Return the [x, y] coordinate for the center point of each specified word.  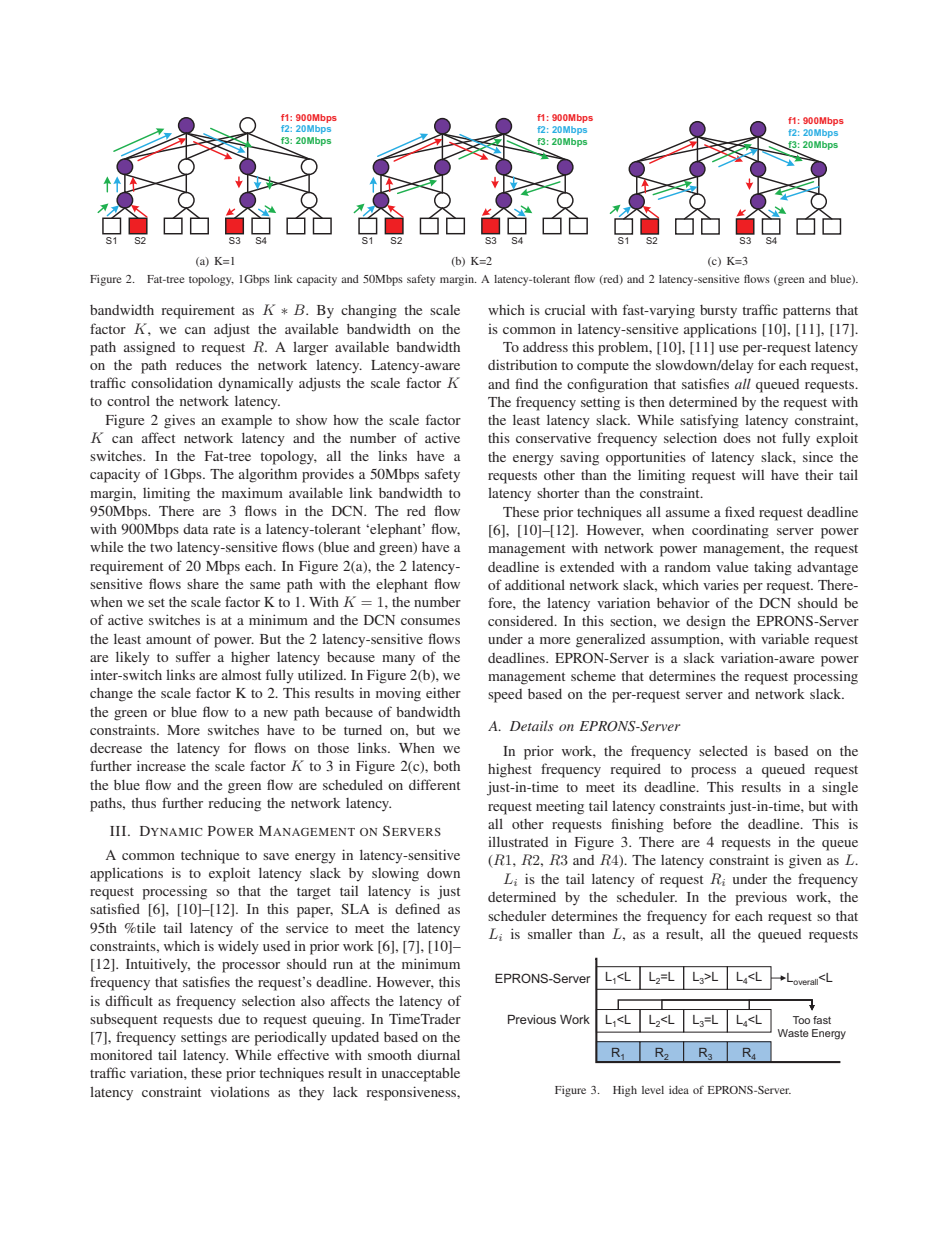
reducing [234, 804]
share [203, 584]
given [805, 861]
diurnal [438, 1055]
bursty [718, 312]
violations [240, 1091]
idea [679, 1090]
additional [535, 584]
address [545, 347]
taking [773, 568]
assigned [149, 348]
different [434, 784]
